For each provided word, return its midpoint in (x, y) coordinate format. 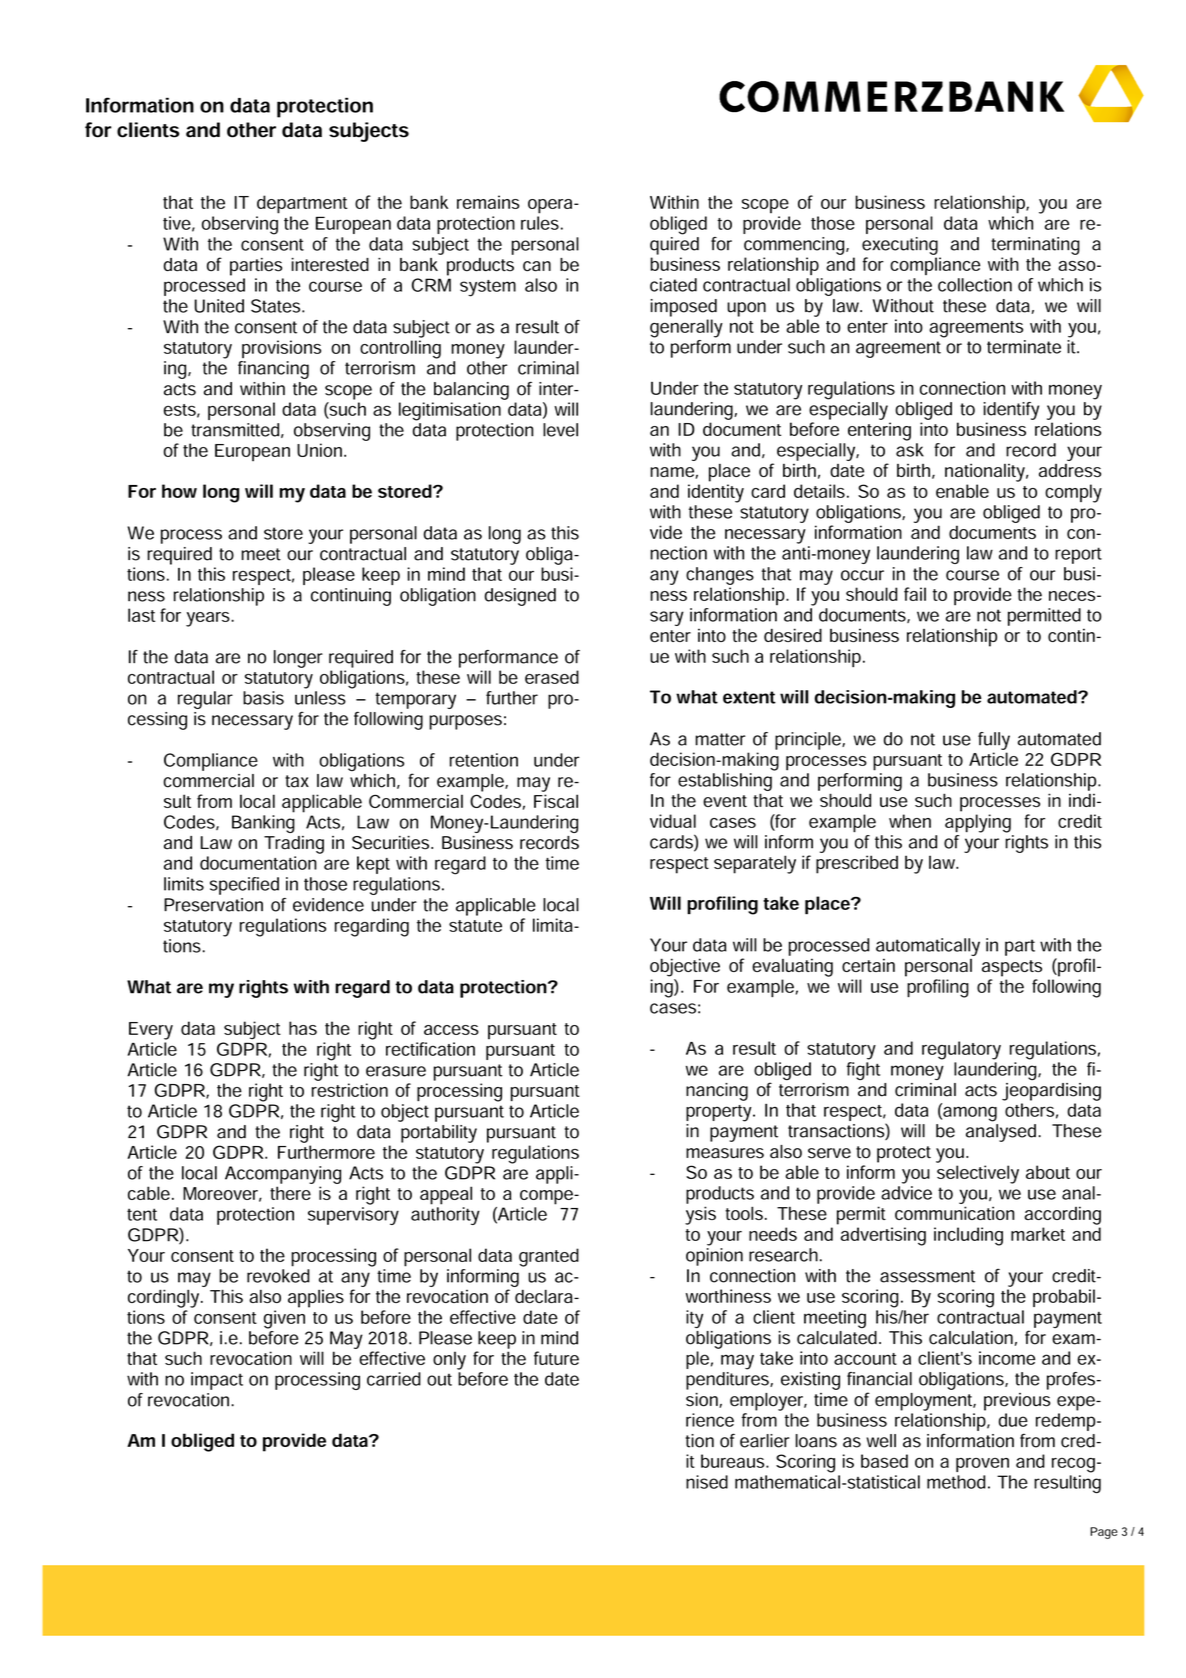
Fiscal (556, 801)
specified (244, 886)
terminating (1035, 246)
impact (217, 1381)
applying (978, 823)
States (277, 306)
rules (540, 223)
